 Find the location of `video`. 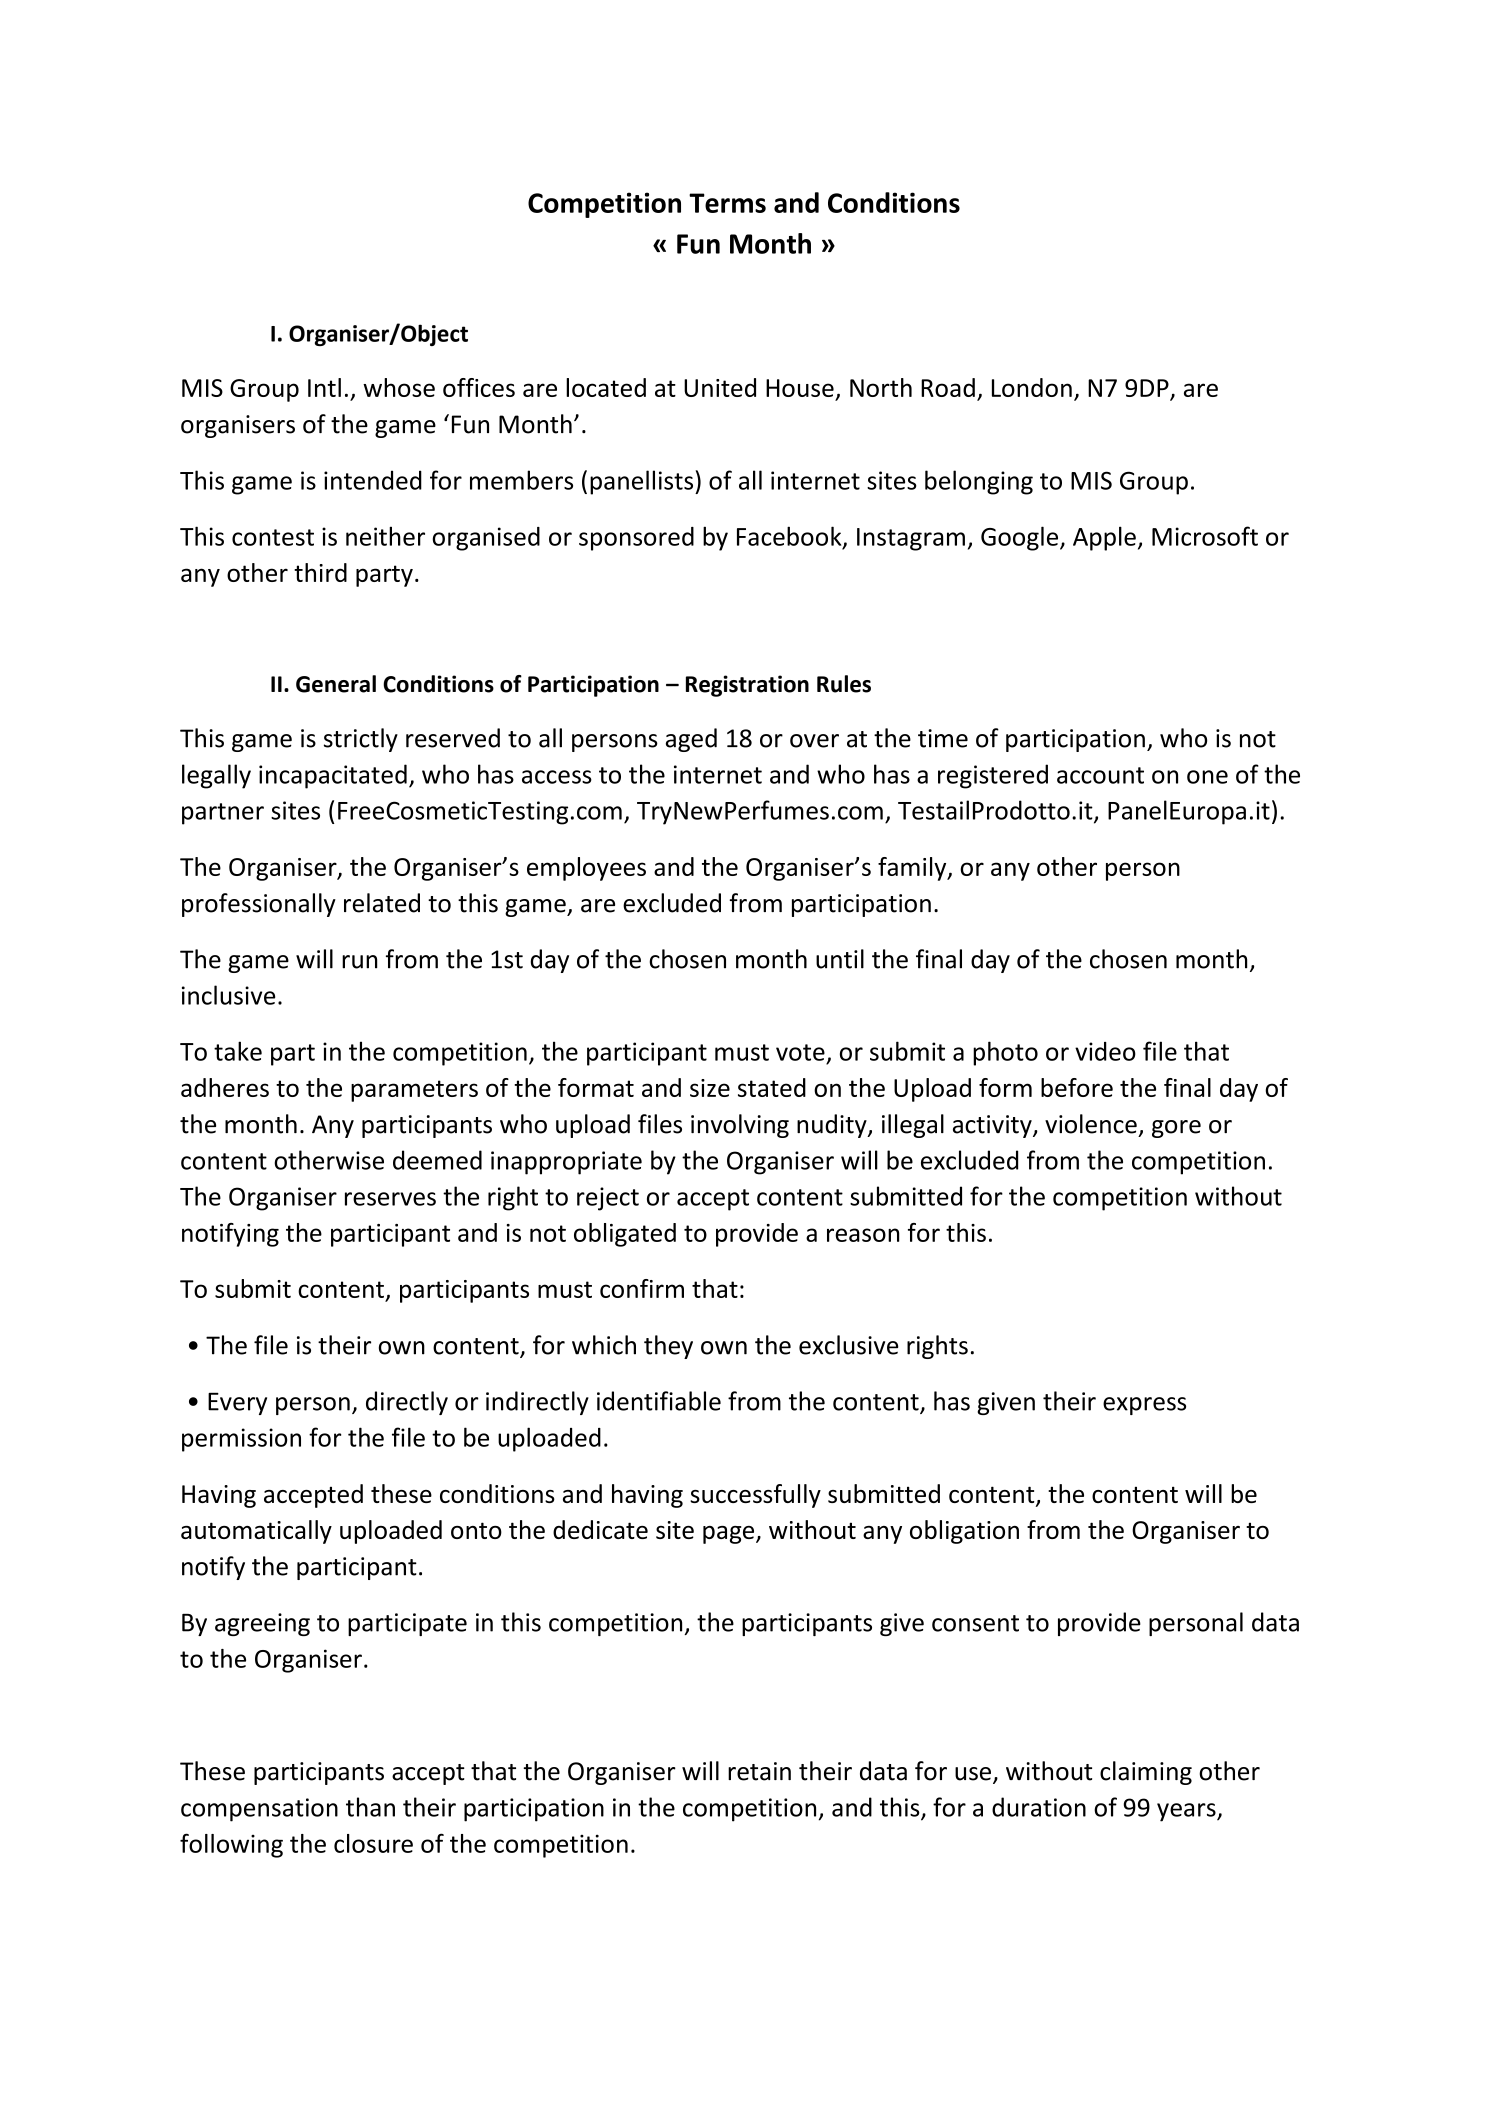

video is located at coordinates (1105, 1051).
